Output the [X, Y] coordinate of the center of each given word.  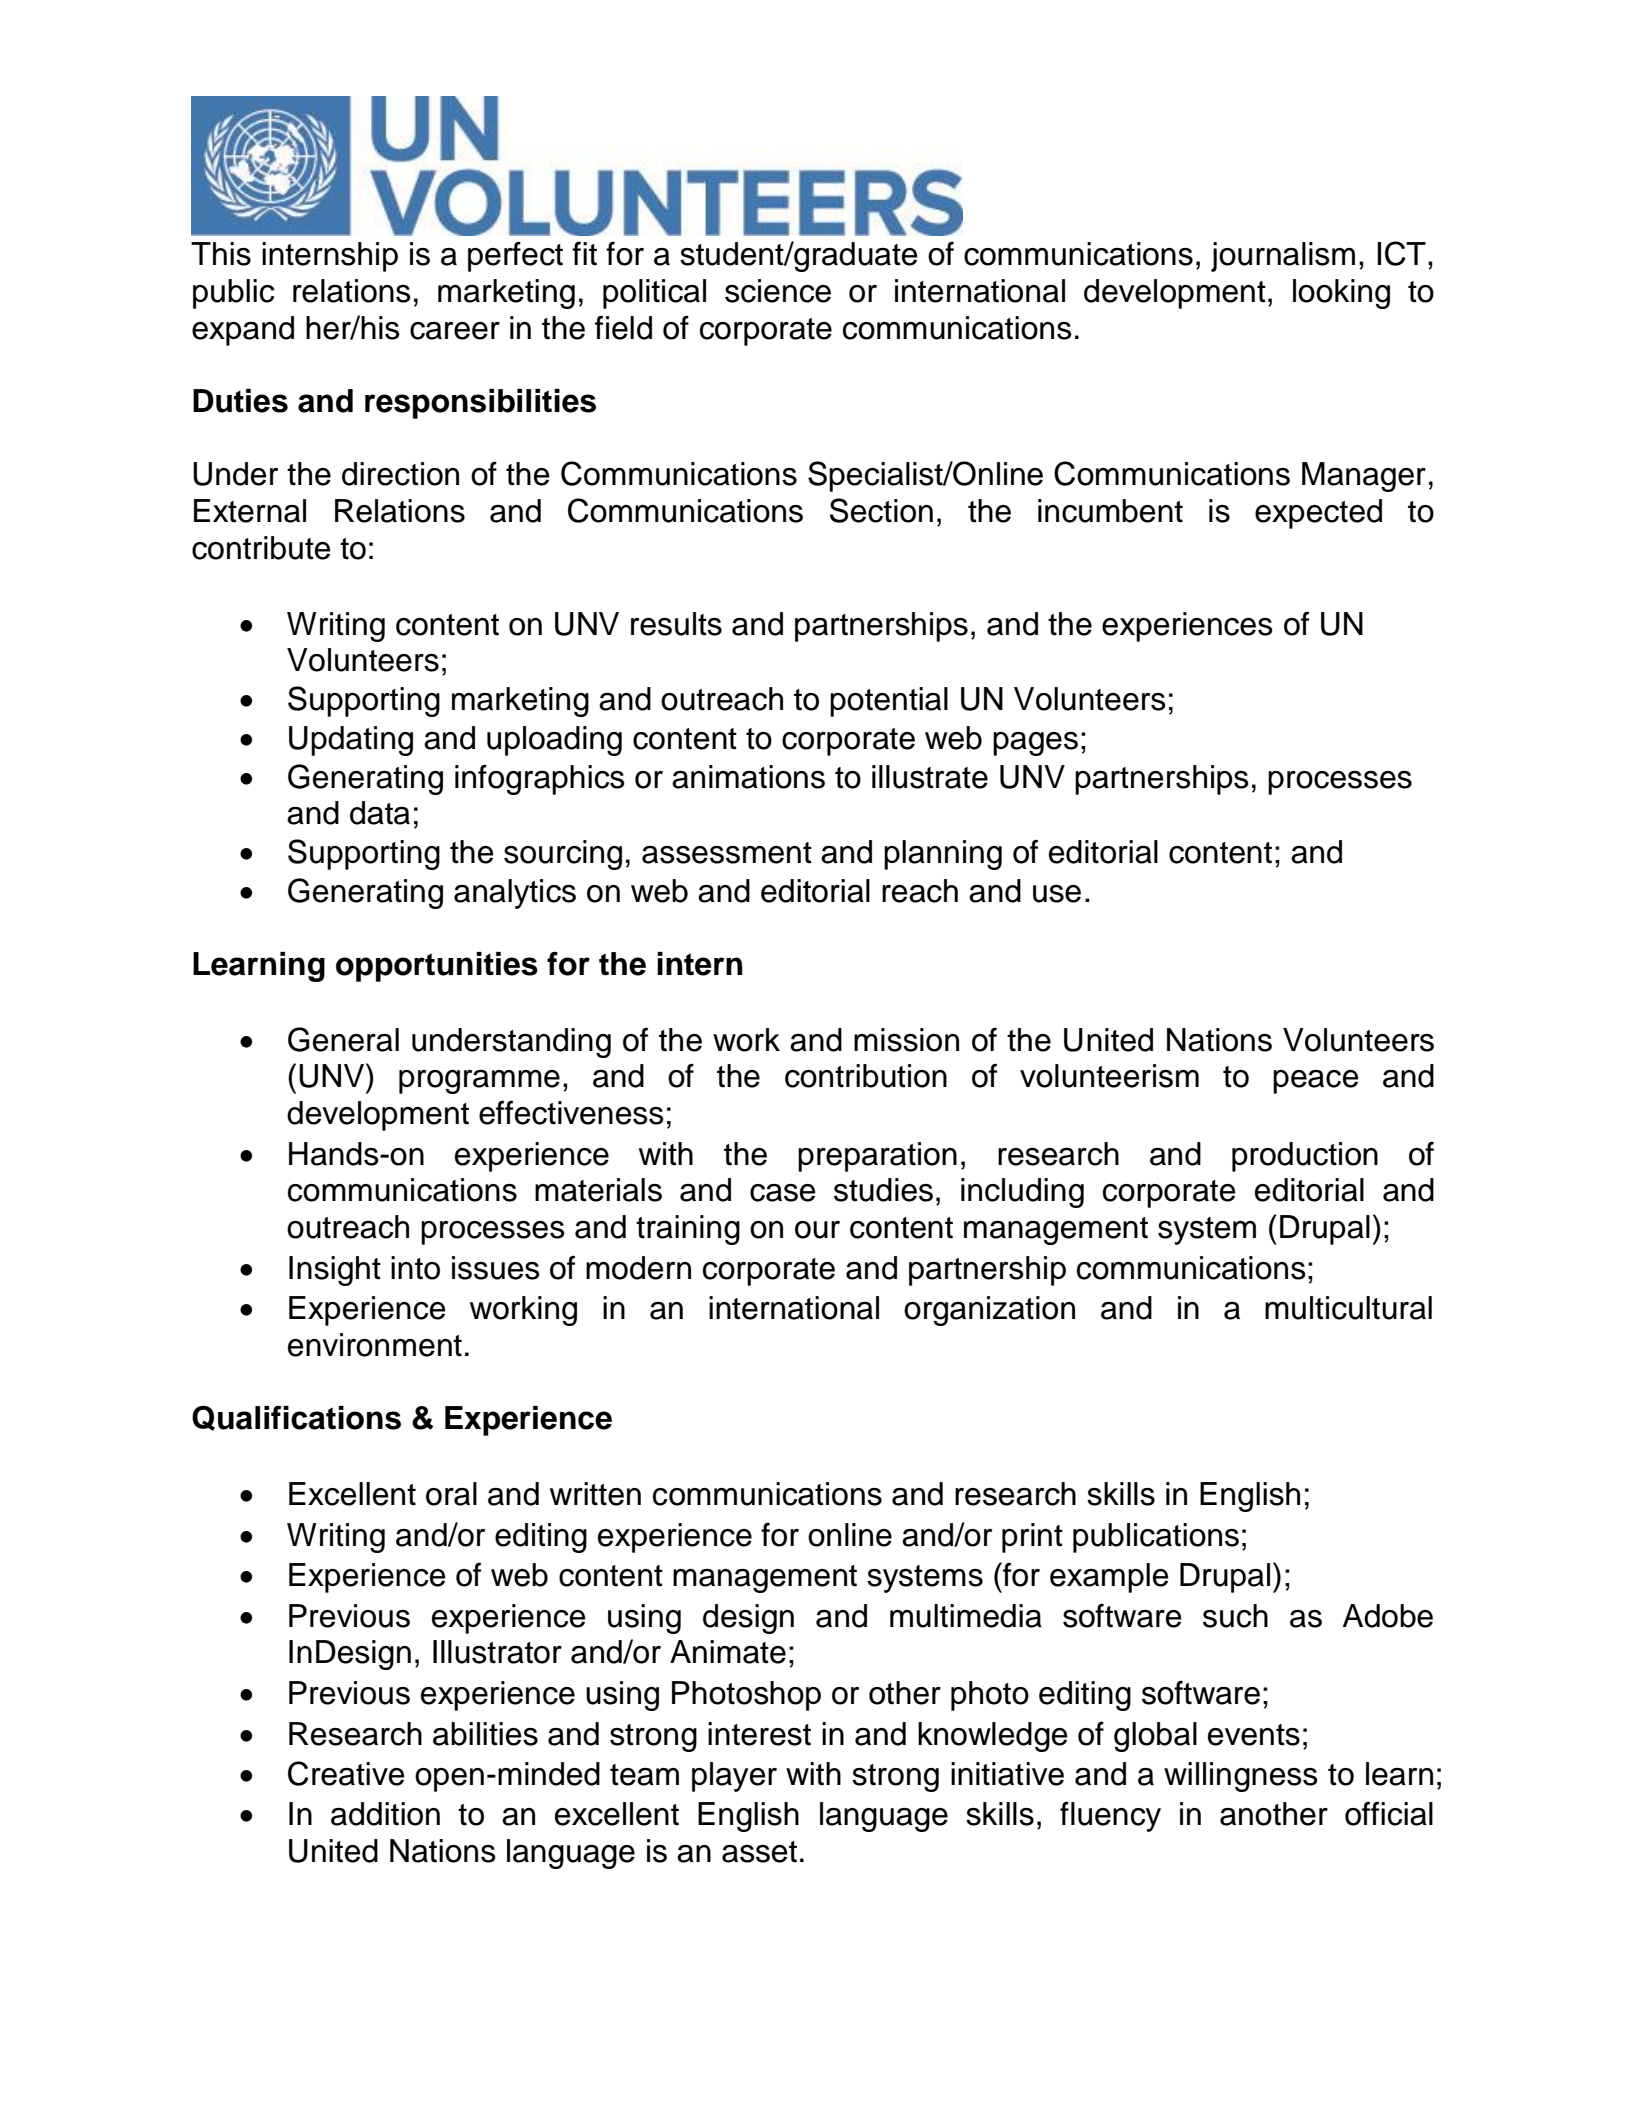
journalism [1283, 257]
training [688, 1230]
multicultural [1348, 1308]
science [778, 291]
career [455, 331]
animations [748, 777]
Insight [335, 1271]
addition [385, 1814]
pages [1035, 744]
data [380, 813]
